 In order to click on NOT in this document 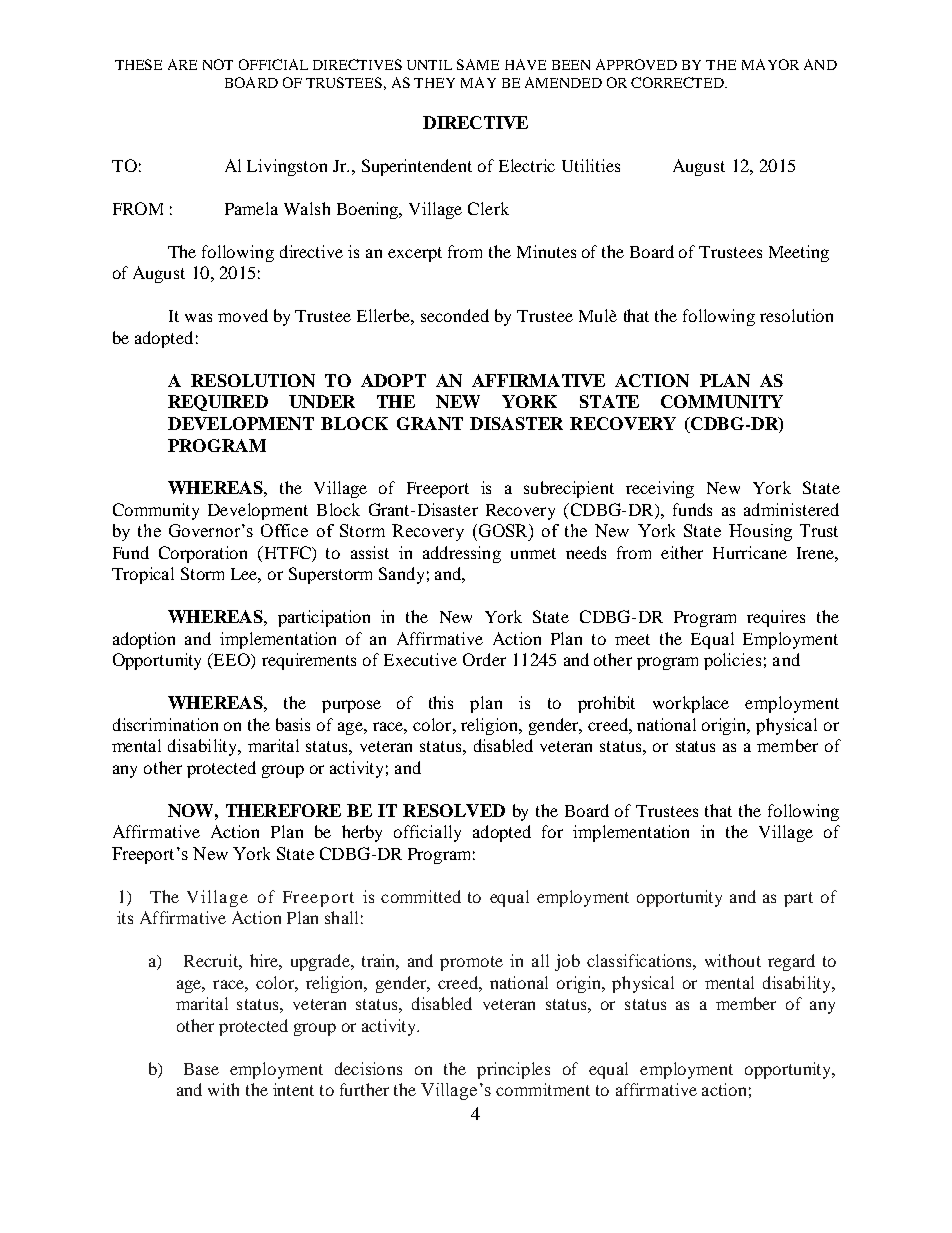, I will do `click(218, 64)`.
